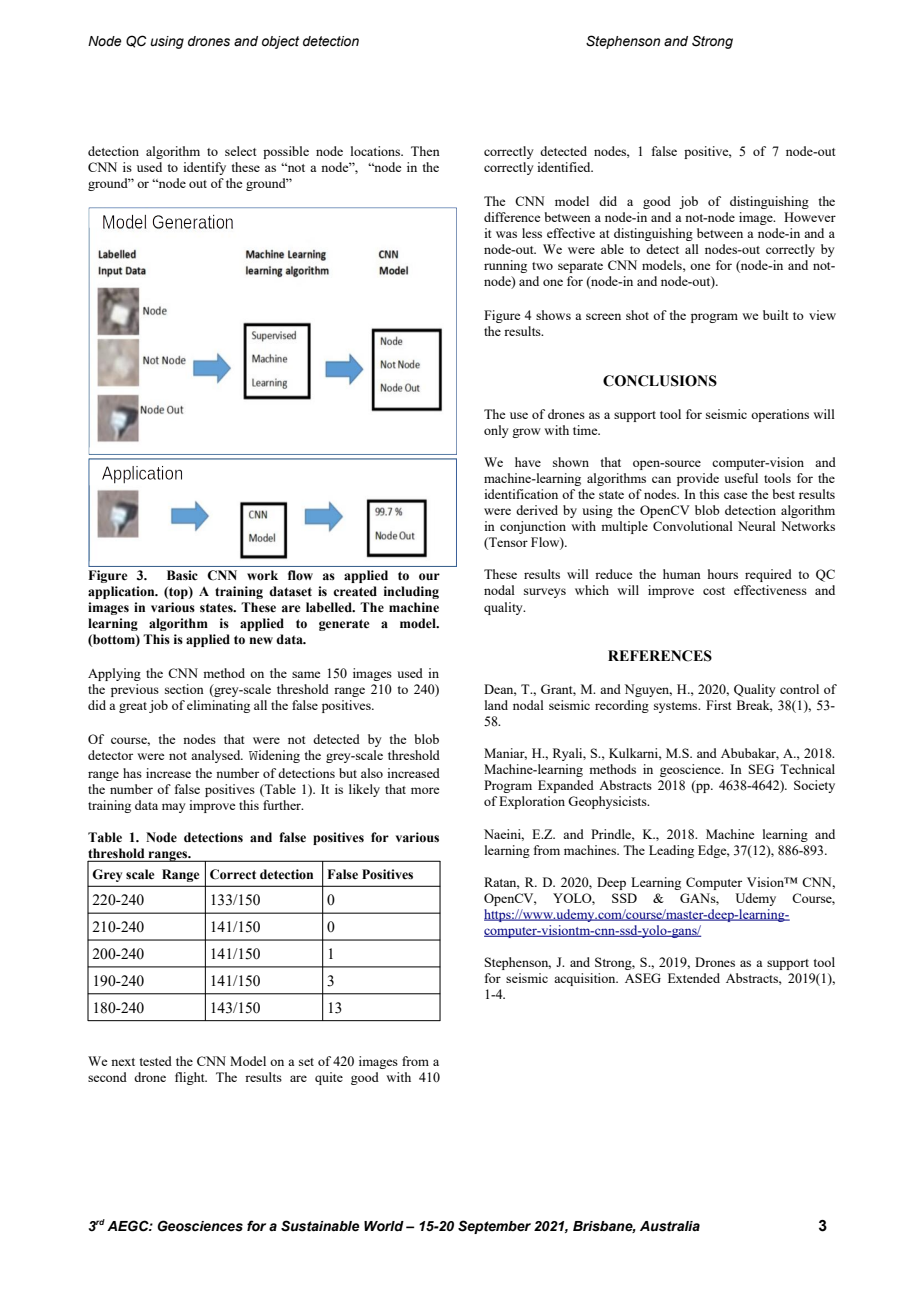 The width and height of the screenshot is (924, 1308). What do you see at coordinates (810, 217) in the screenshot?
I see `However` at bounding box center [810, 217].
